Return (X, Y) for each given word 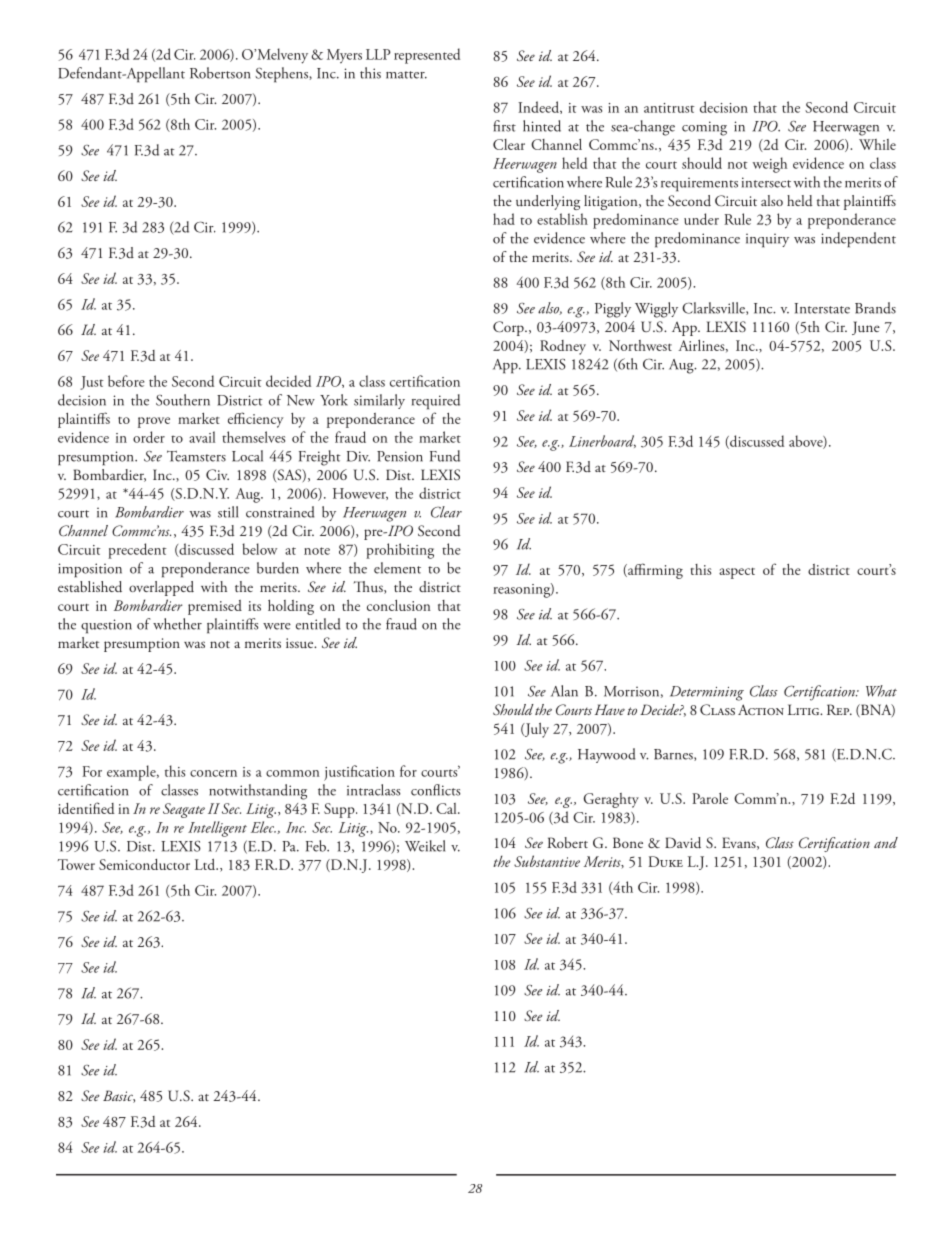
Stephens (282, 75)
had (504, 219)
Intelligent (217, 829)
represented (427, 56)
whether (177, 624)
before (126, 381)
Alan (564, 691)
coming (704, 128)
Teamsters (196, 456)
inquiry (767, 240)
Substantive (547, 861)
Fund (445, 456)
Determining (707, 693)
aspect (737, 573)
